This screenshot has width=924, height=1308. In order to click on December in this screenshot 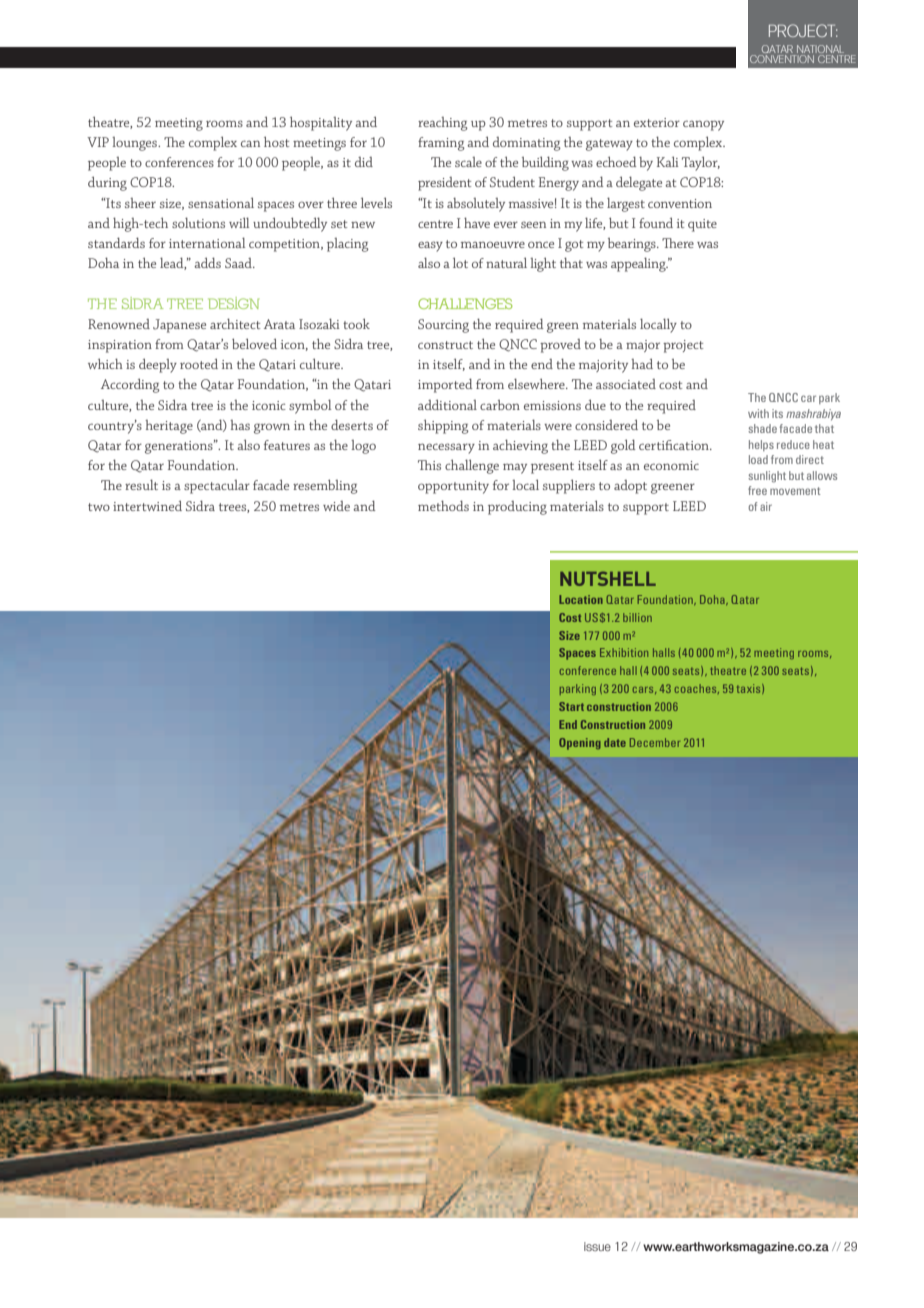, I will do `click(655, 742)`.
